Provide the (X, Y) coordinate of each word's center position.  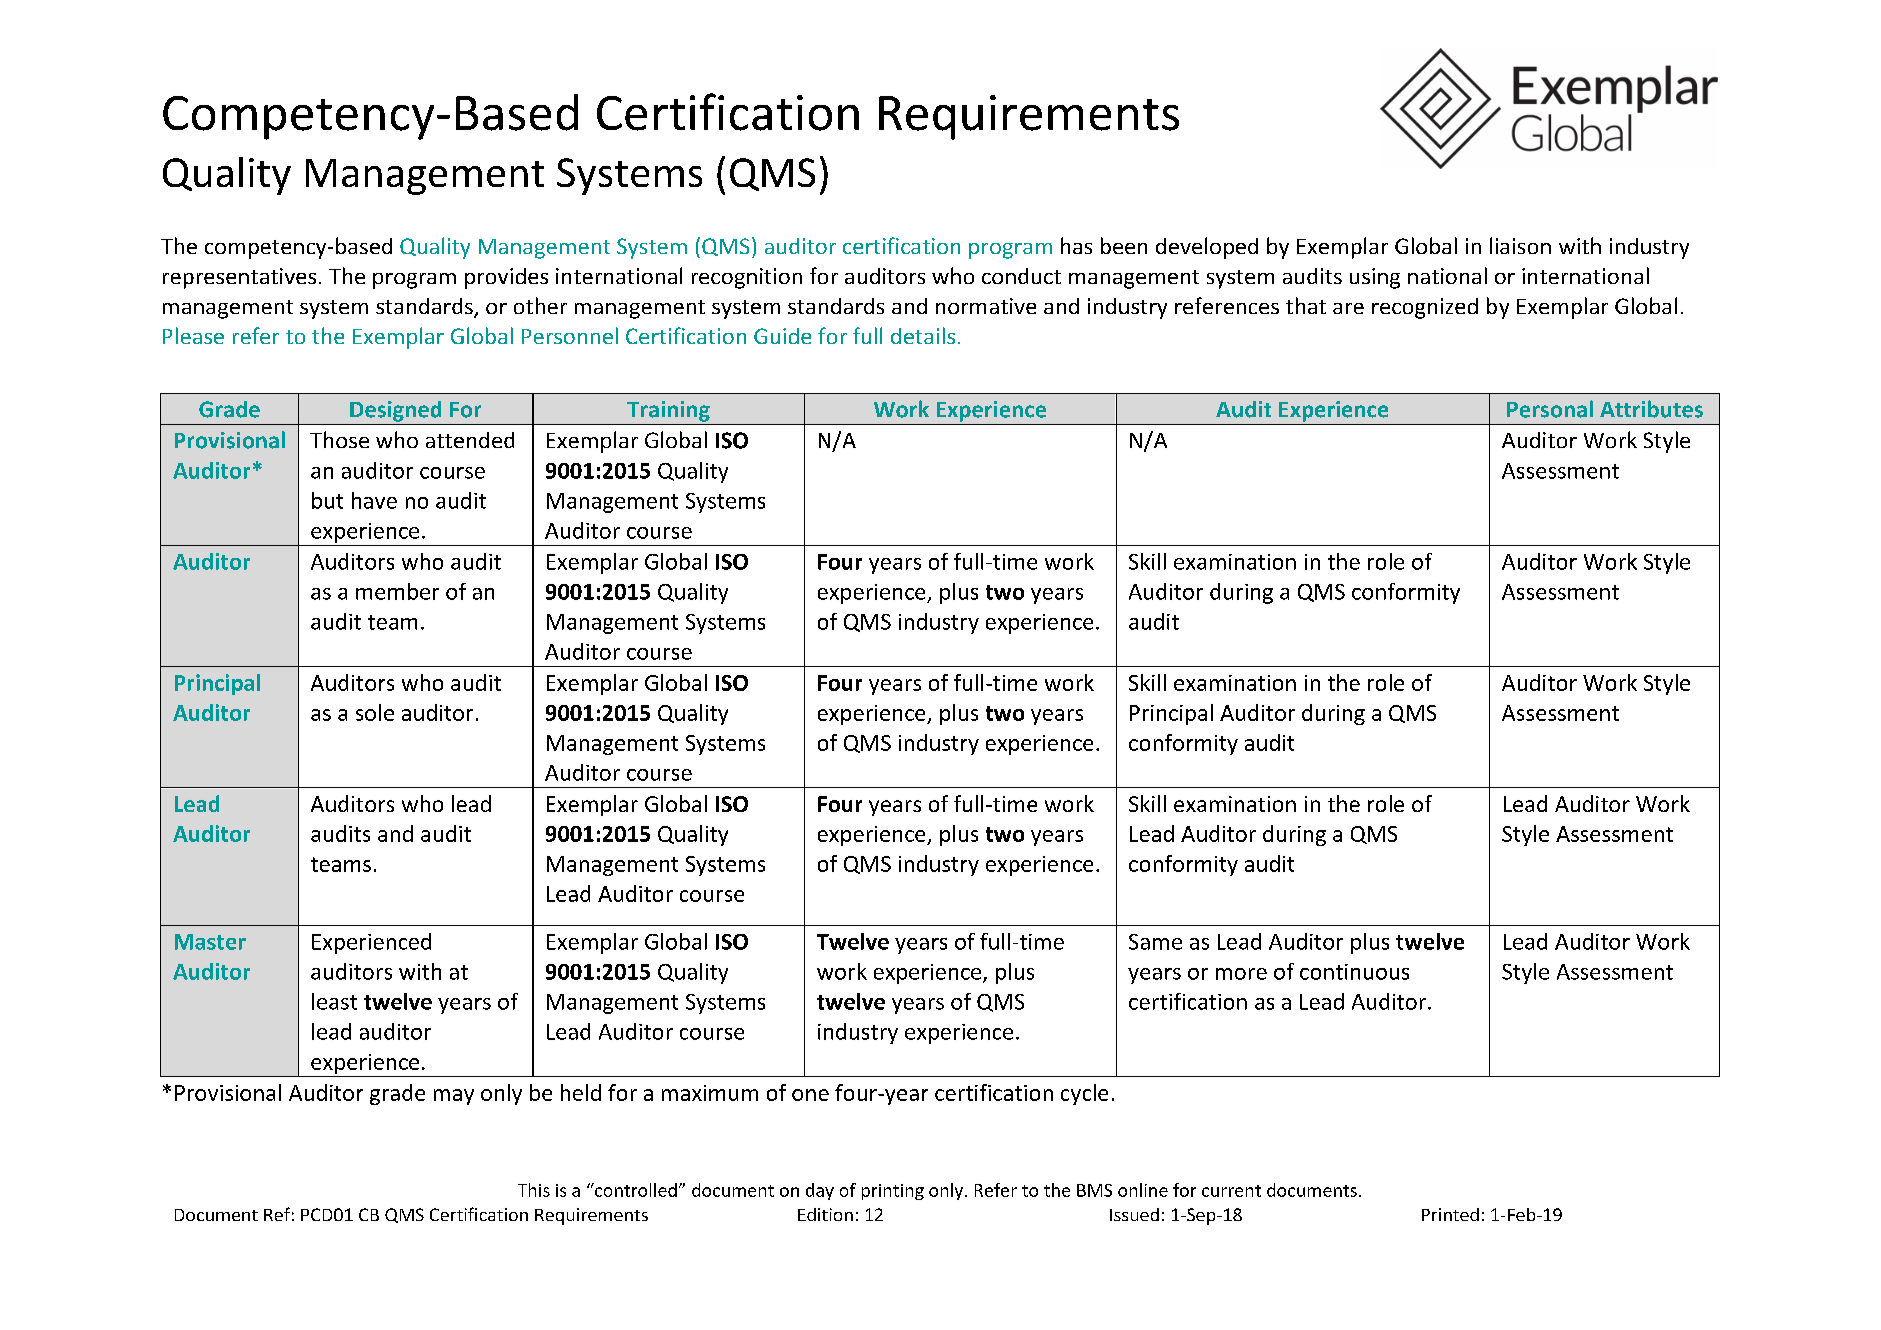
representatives (239, 278)
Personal (1550, 409)
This (534, 1190)
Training (668, 411)
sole (375, 712)
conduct (1021, 276)
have (374, 500)
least (334, 1001)
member (397, 591)
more (1241, 974)
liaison (1520, 245)
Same (1155, 942)
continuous (1354, 972)
